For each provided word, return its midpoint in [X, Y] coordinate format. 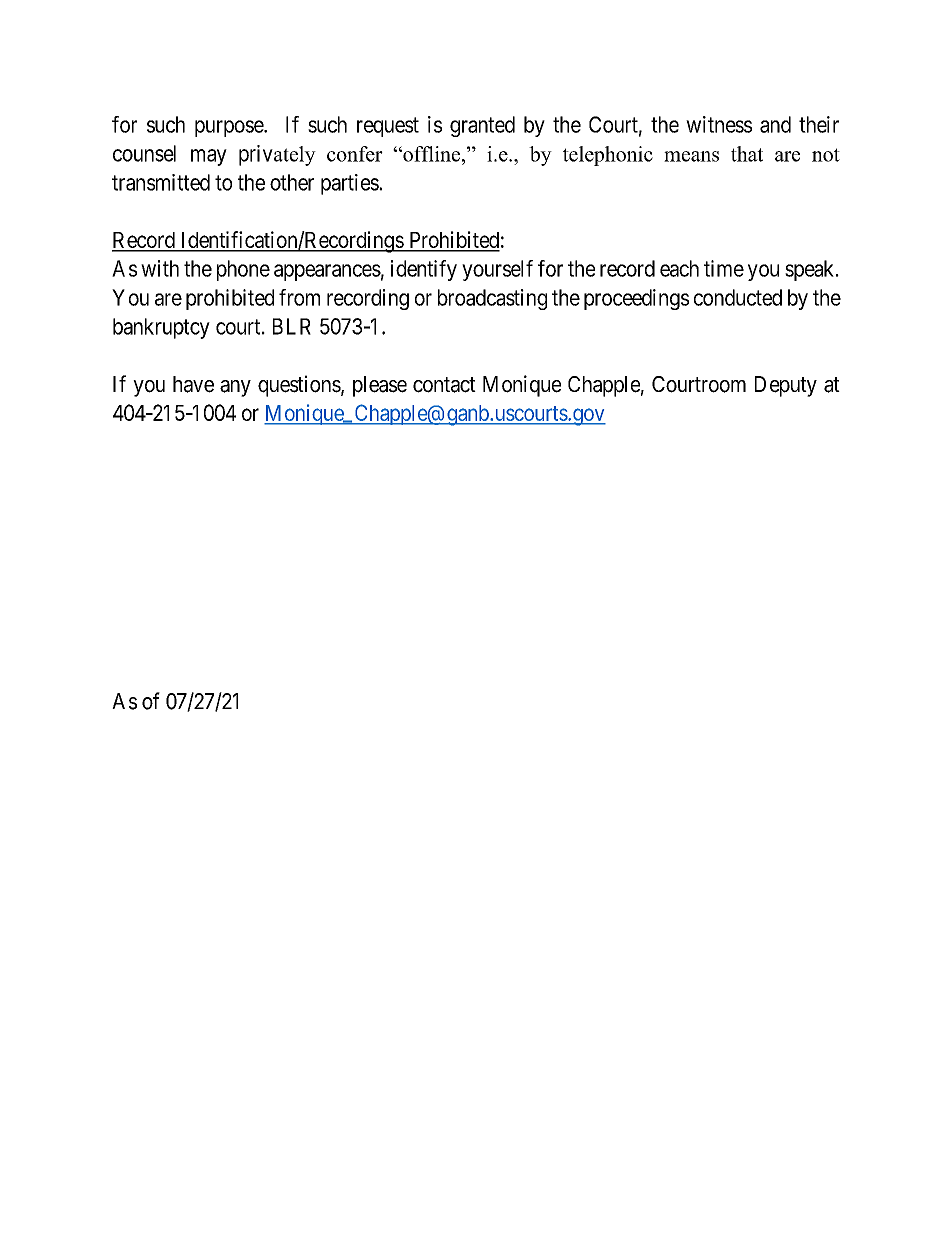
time [724, 268]
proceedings [636, 299]
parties [350, 184]
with [160, 268]
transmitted [161, 182]
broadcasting [492, 299]
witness [719, 124]
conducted [738, 297]
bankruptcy [161, 328]
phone [243, 270]
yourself [497, 270]
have [193, 384]
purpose [230, 128]
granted [482, 126]
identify [424, 270]
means [691, 156]
